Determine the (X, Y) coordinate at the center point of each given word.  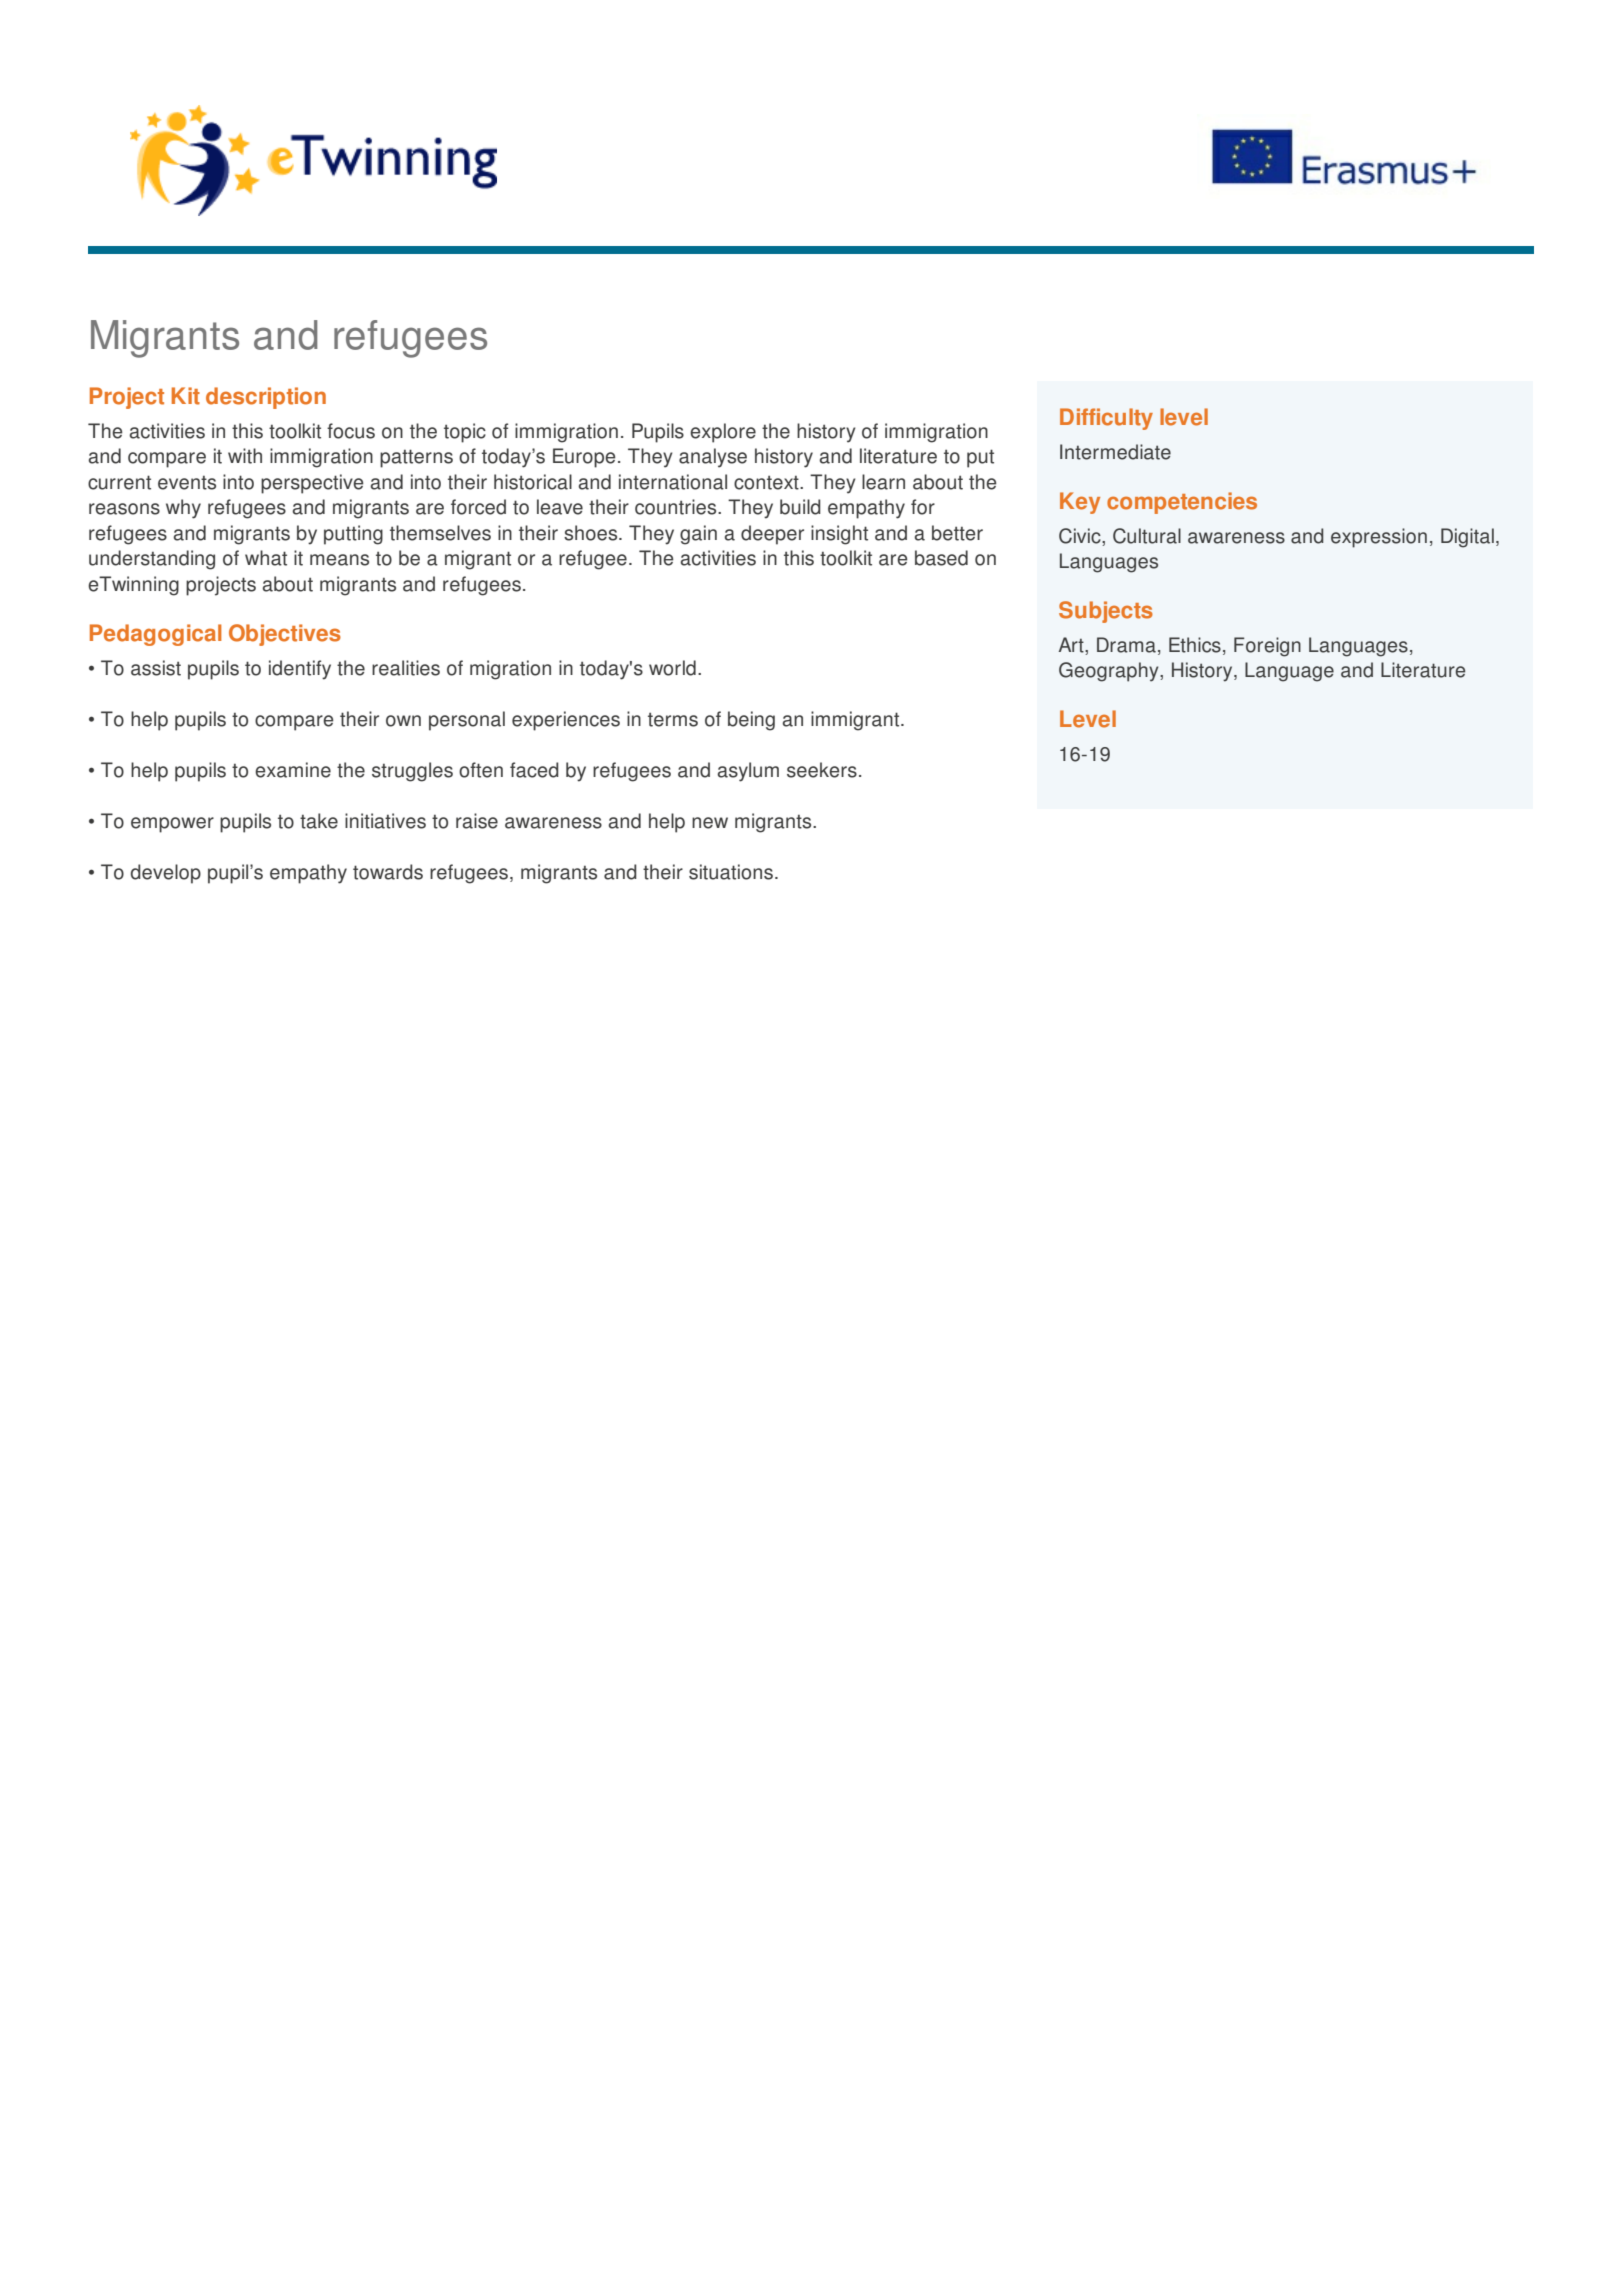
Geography (1110, 672)
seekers (822, 770)
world (672, 668)
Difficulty (1106, 419)
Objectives (285, 635)
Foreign (1267, 647)
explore (723, 433)
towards (388, 872)
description (266, 398)
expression (1379, 538)
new (710, 823)
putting (353, 535)
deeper (772, 535)
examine (293, 770)
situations (731, 872)
